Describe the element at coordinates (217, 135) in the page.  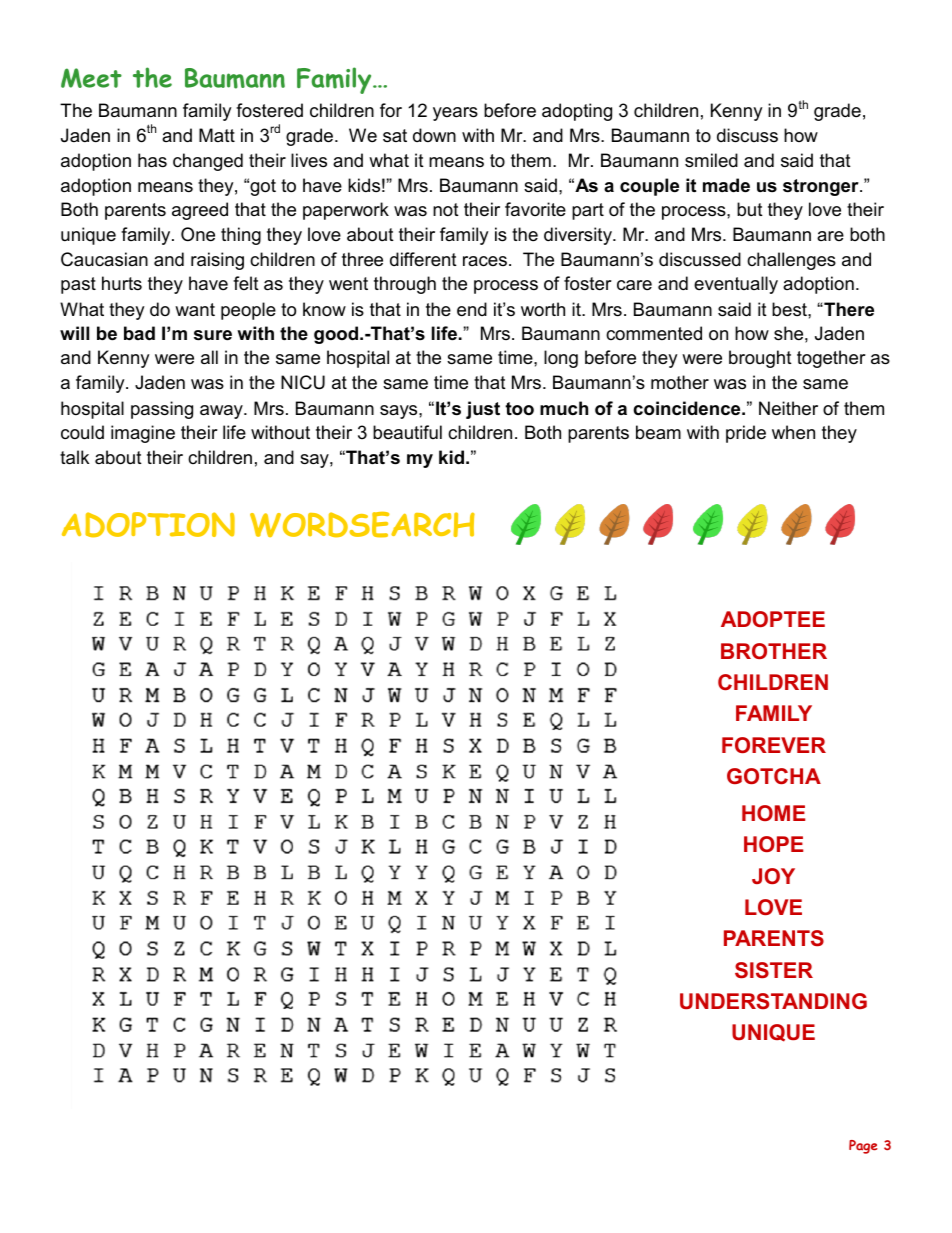
I see `Matt` at that location.
